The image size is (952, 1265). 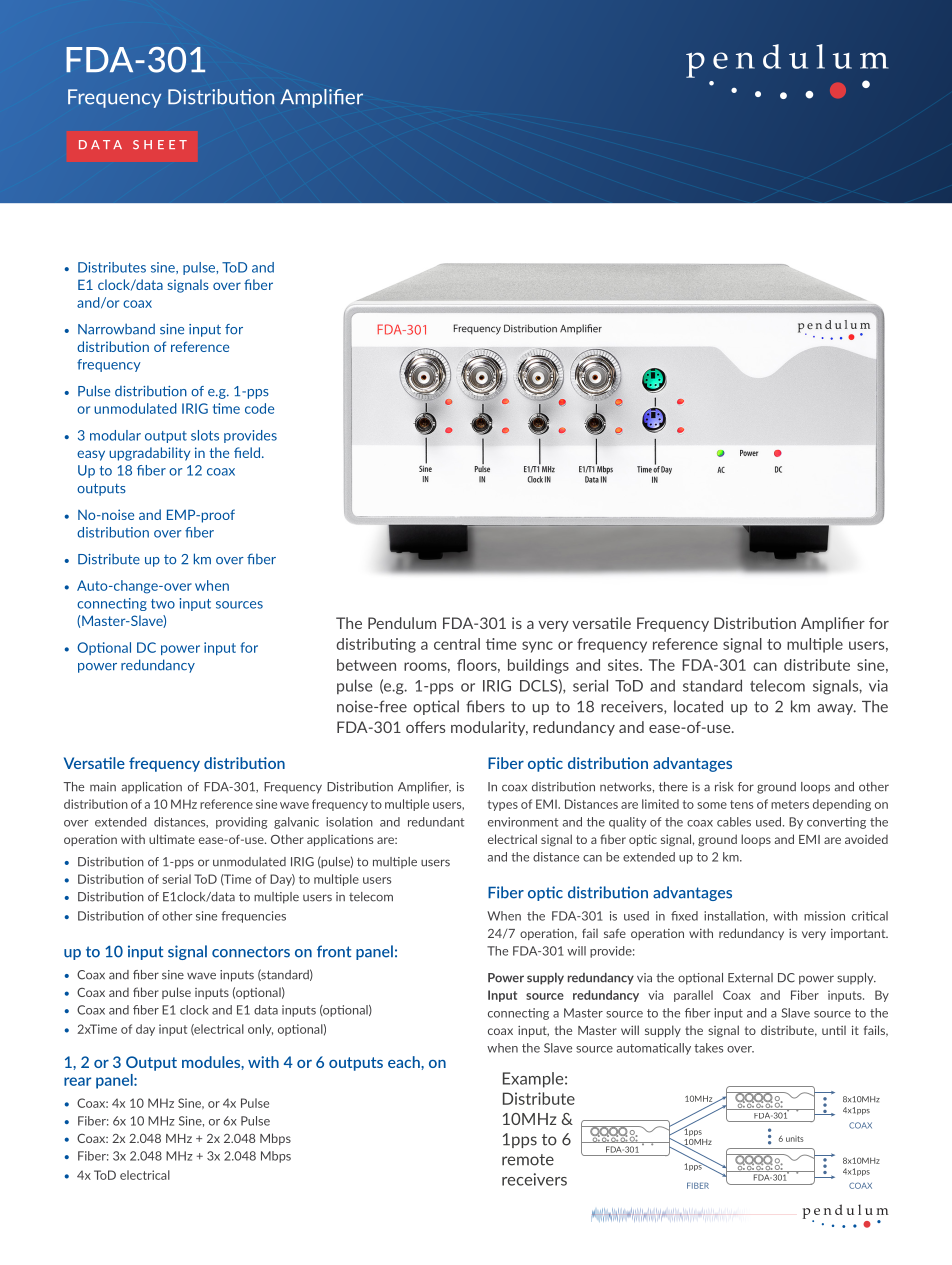 What do you see at coordinates (259, 408) in the document?
I see `code` at bounding box center [259, 408].
